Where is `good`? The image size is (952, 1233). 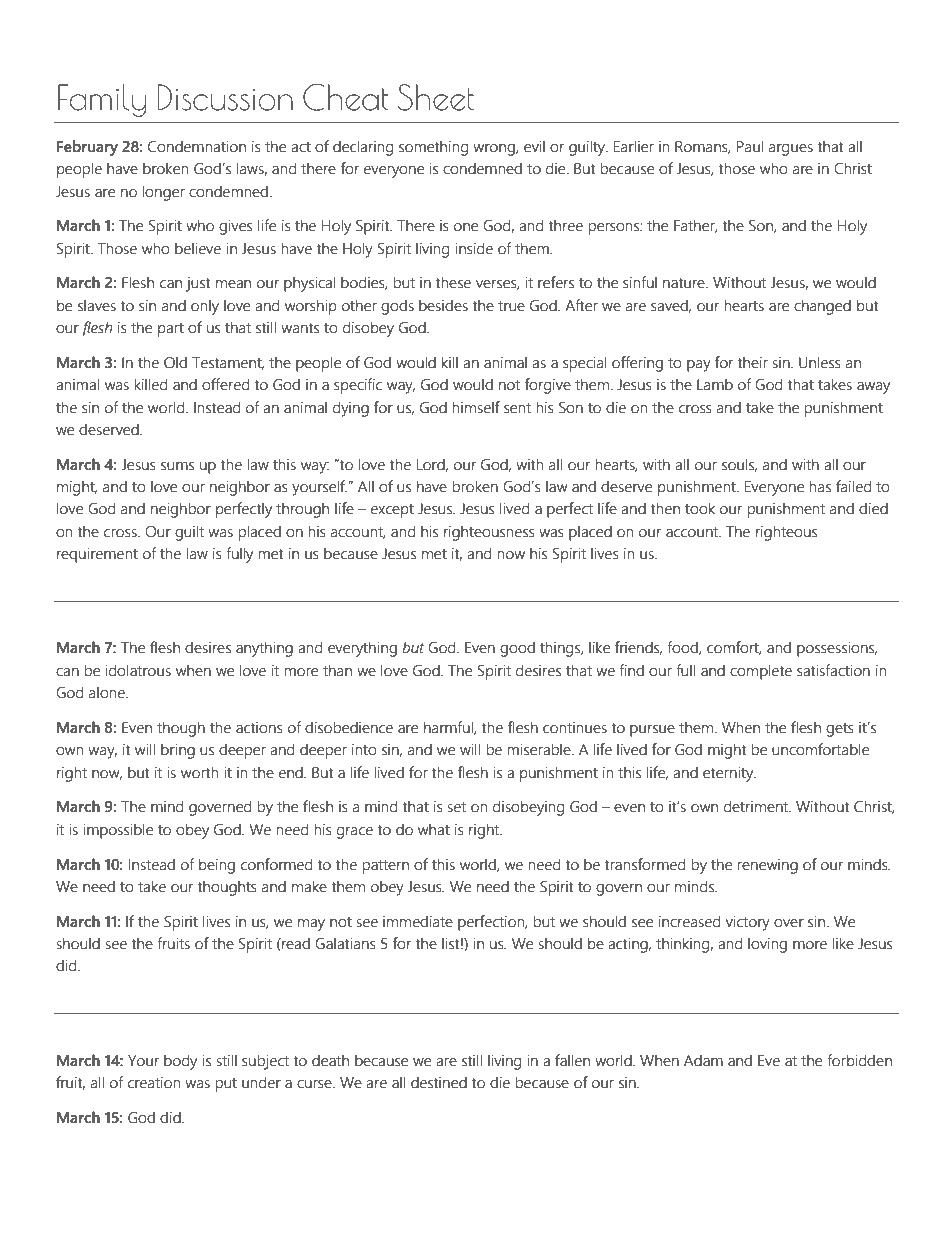
good is located at coordinates (517, 649).
